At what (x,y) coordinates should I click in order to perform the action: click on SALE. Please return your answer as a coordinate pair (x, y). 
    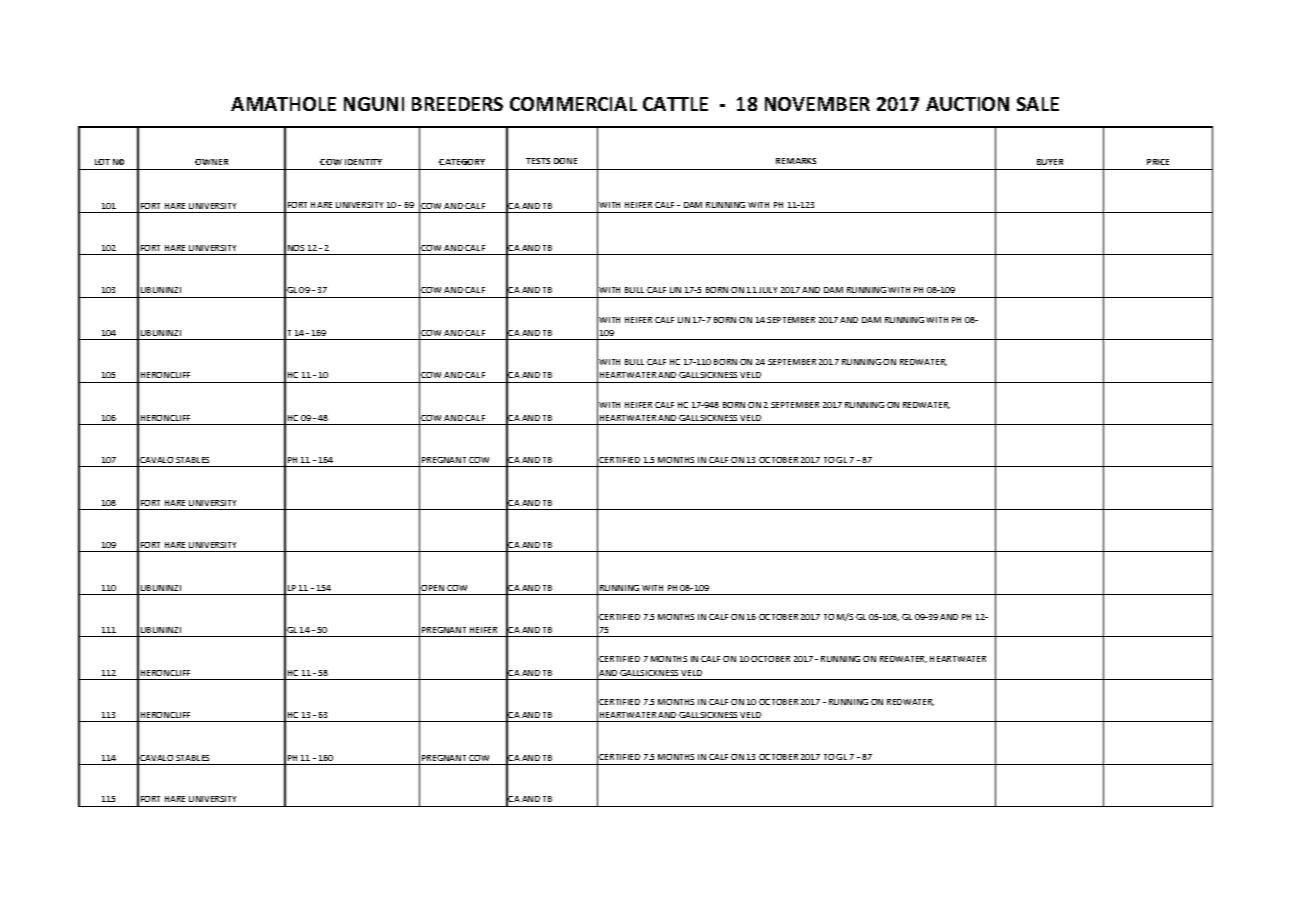
    Looking at the image, I should click on (1038, 104).
